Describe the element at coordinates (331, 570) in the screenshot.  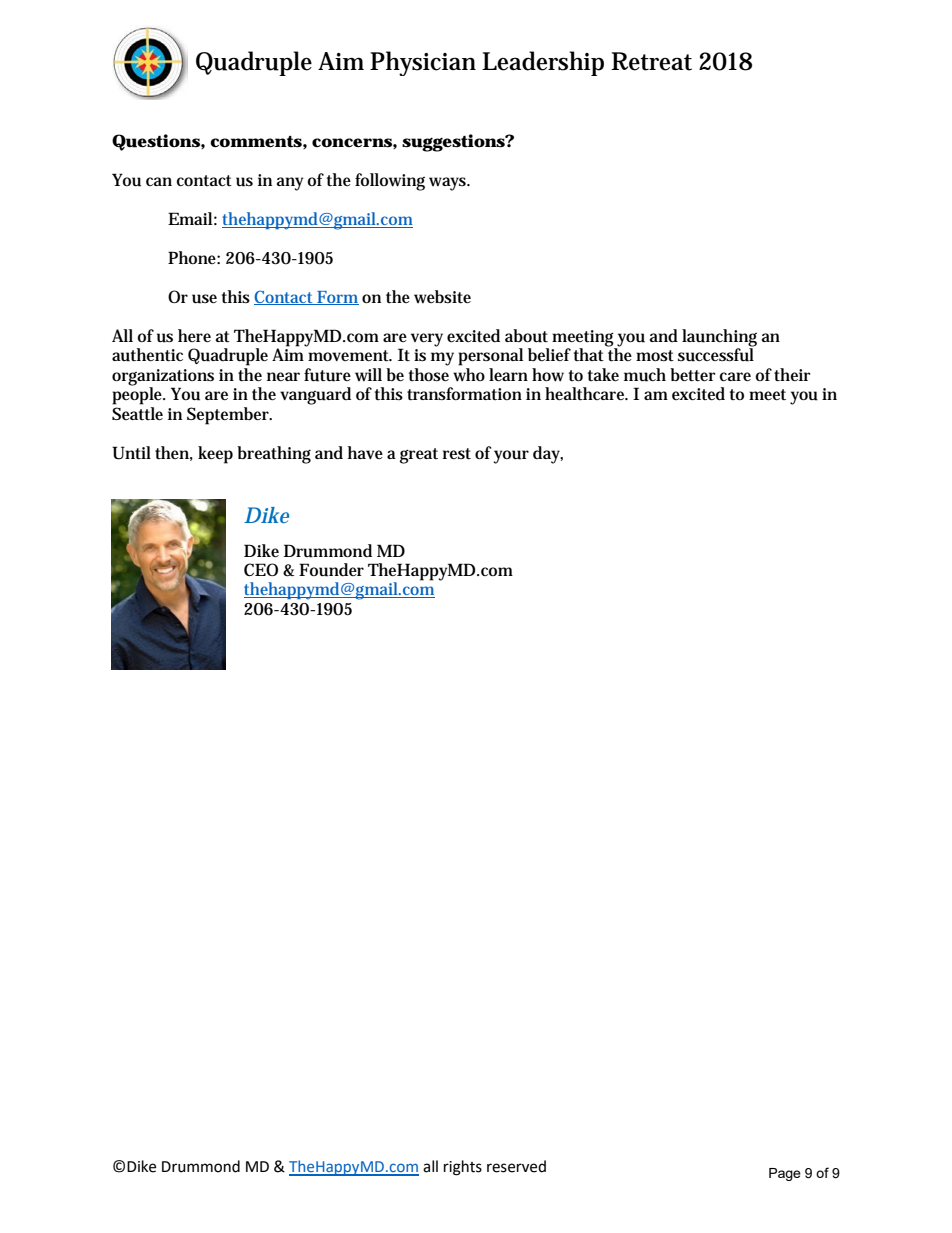
I see `Founder` at that location.
